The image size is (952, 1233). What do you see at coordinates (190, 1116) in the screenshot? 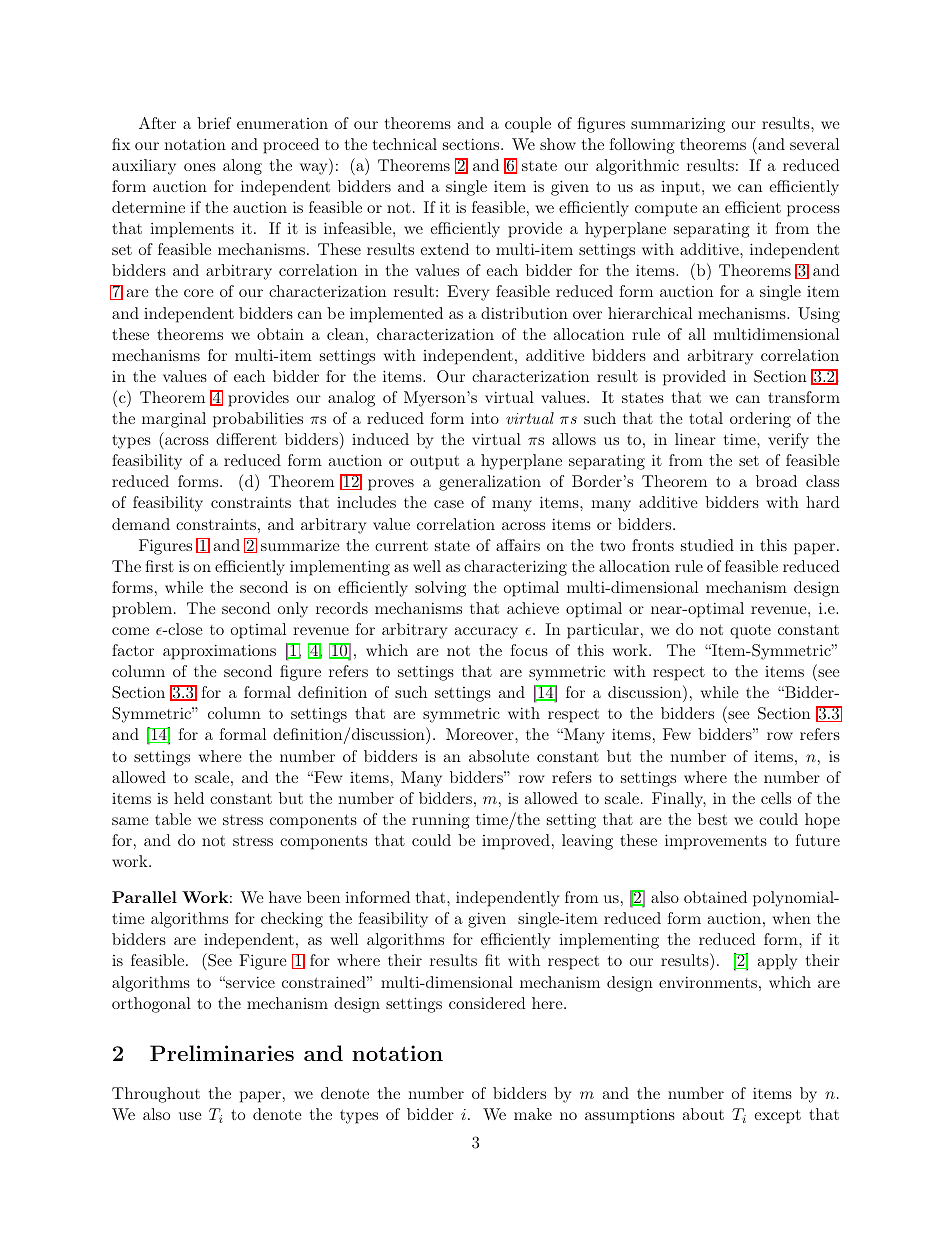
I see `use` at bounding box center [190, 1116].
